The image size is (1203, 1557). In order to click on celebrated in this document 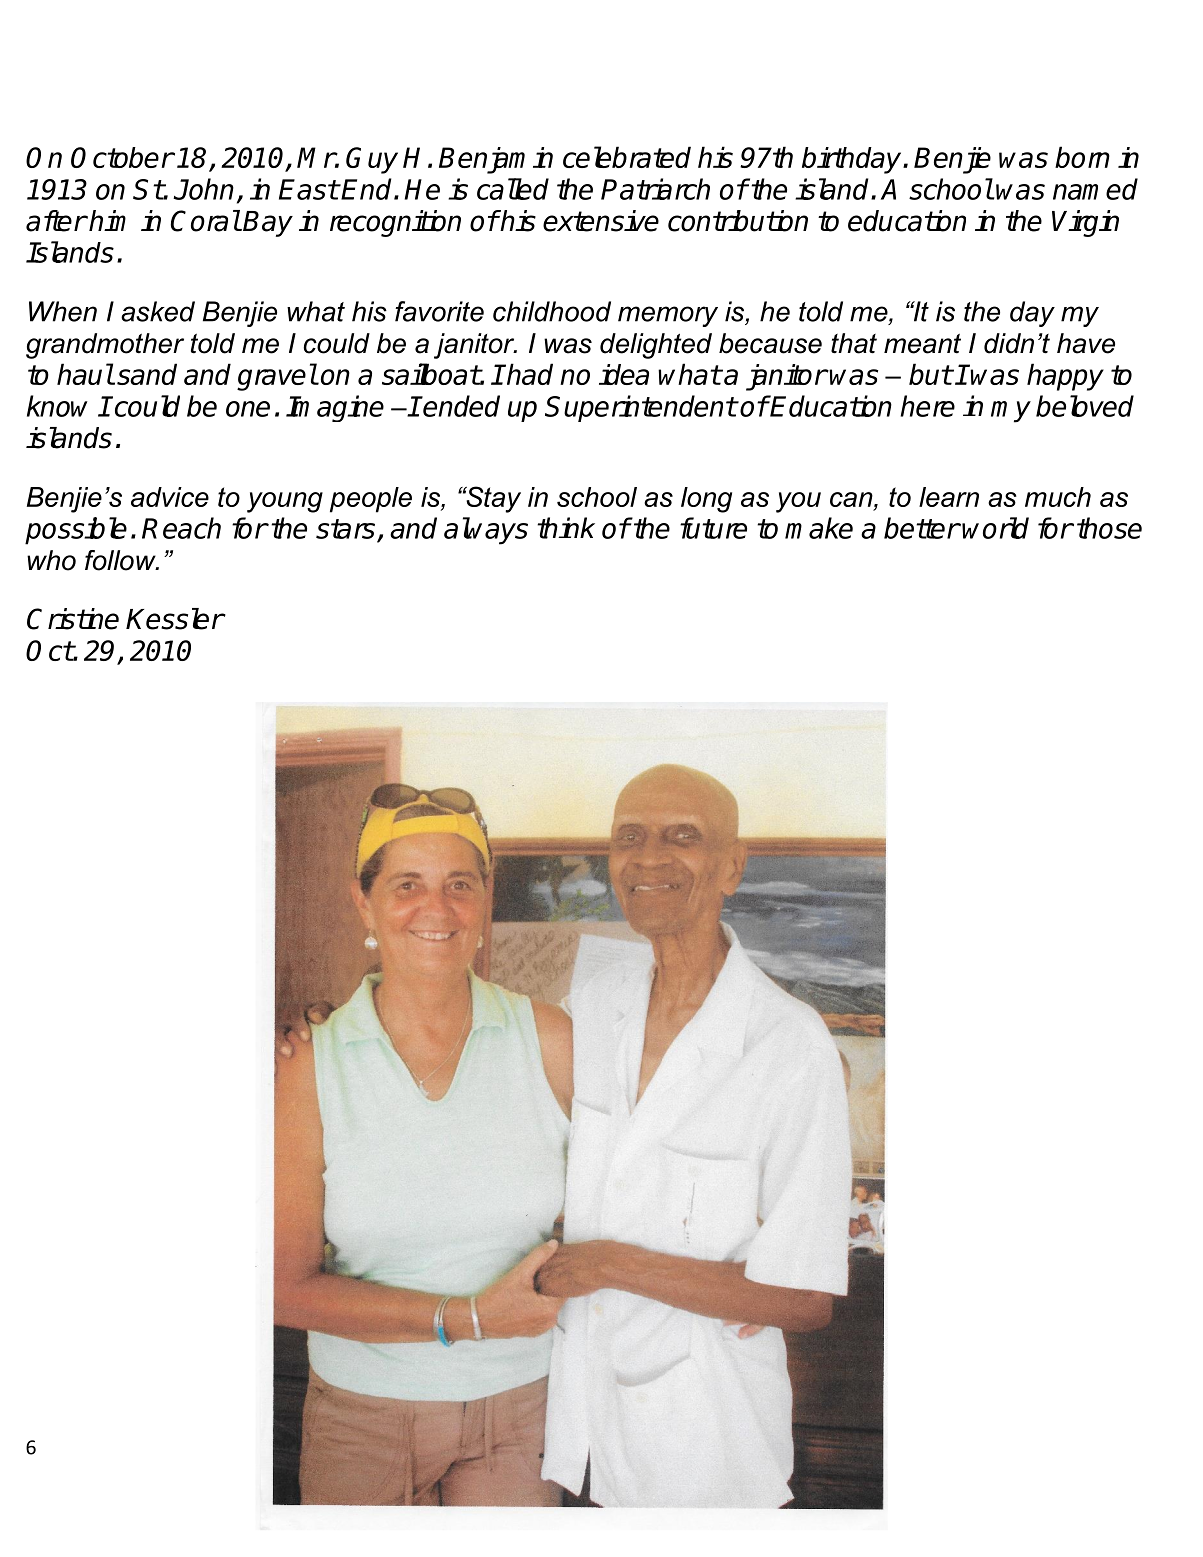, I will do `click(627, 157)`.
